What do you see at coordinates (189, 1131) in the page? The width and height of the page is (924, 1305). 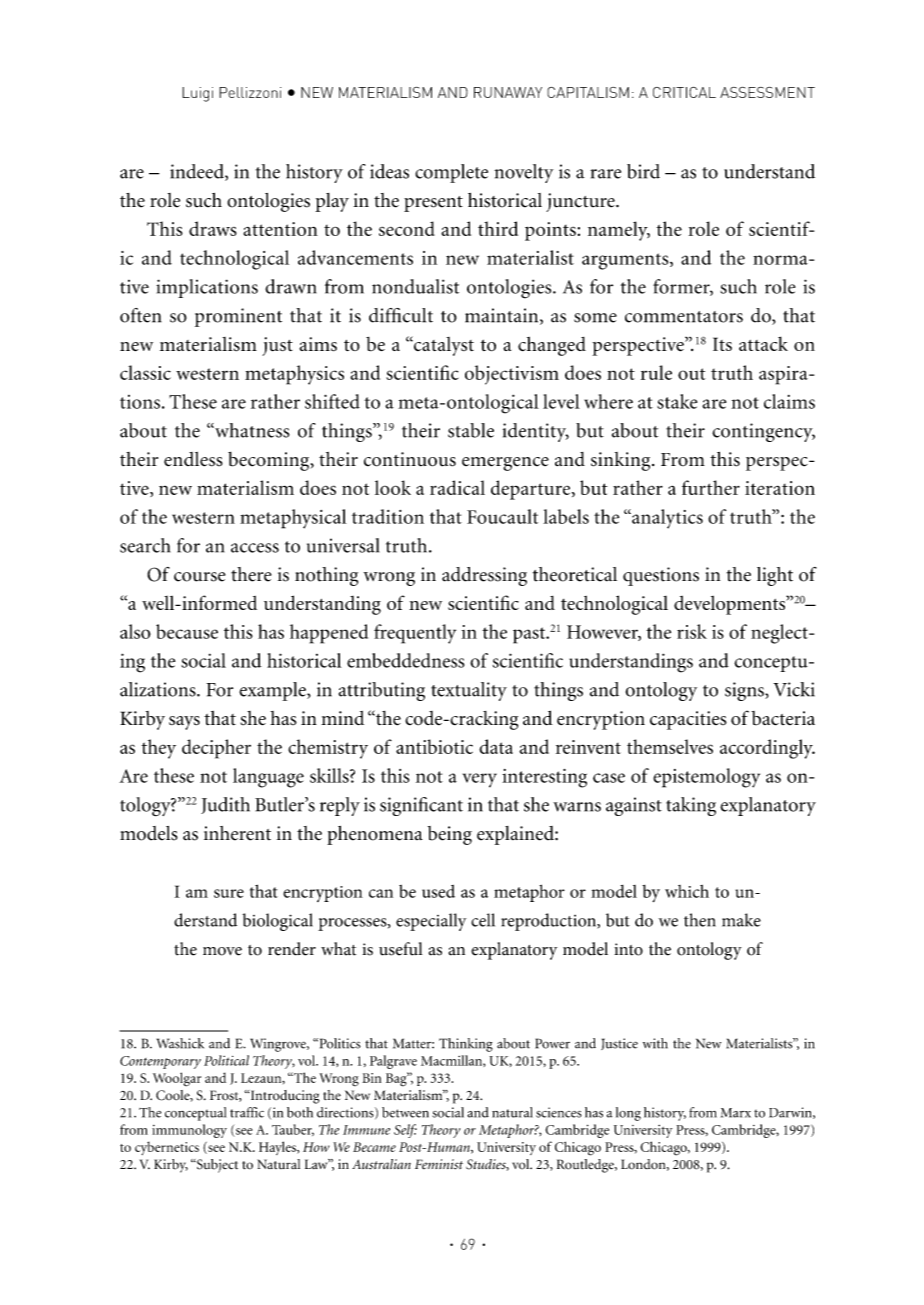 I see `immunology` at bounding box center [189, 1131].
